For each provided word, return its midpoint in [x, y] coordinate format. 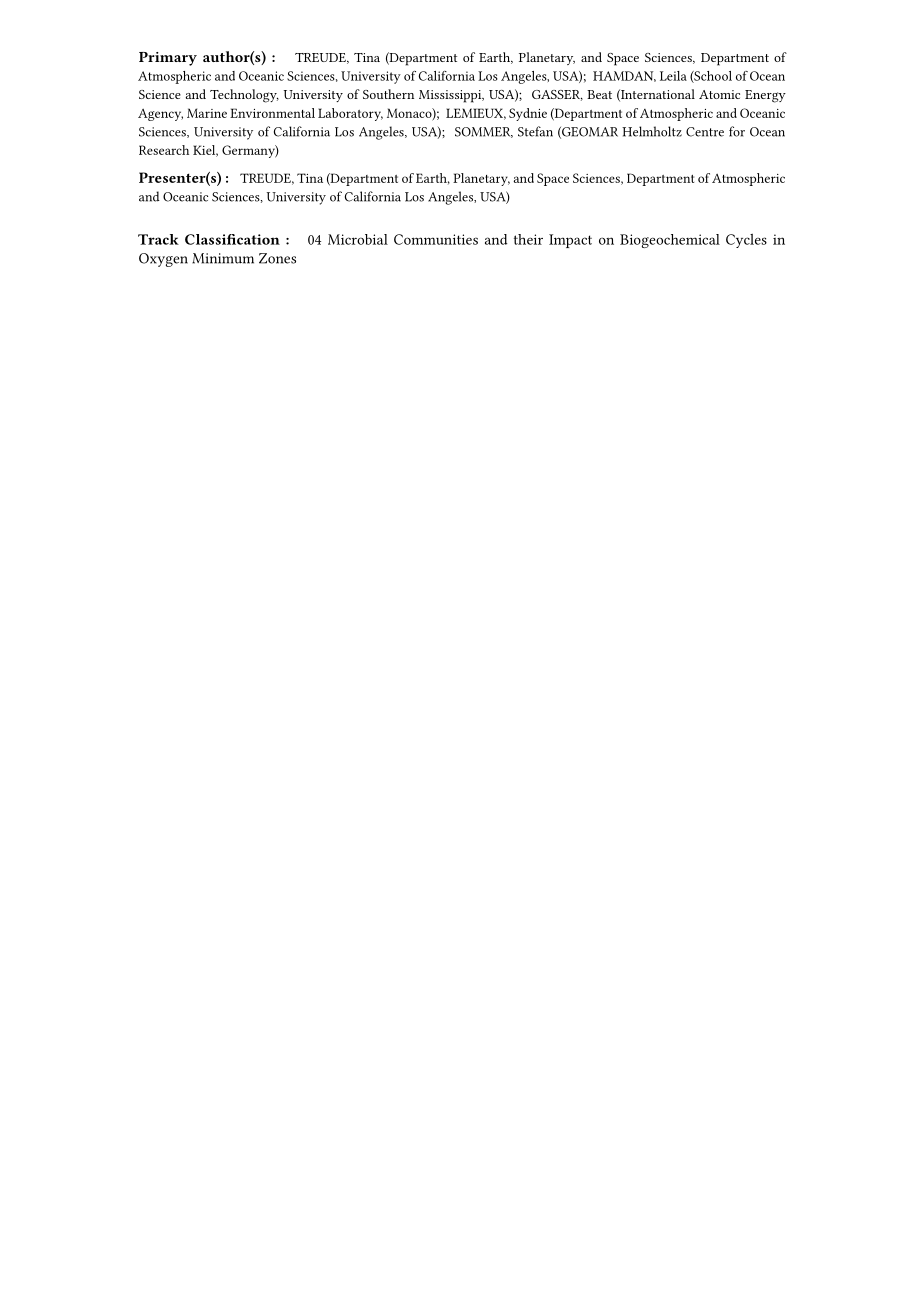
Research [164, 150]
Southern [388, 94]
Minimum [223, 258]
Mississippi [451, 96]
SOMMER [484, 132]
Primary [168, 59]
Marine [207, 113]
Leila [673, 76]
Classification [232, 239]
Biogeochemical [670, 241]
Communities [436, 239]
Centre [705, 132]
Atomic [719, 94]
